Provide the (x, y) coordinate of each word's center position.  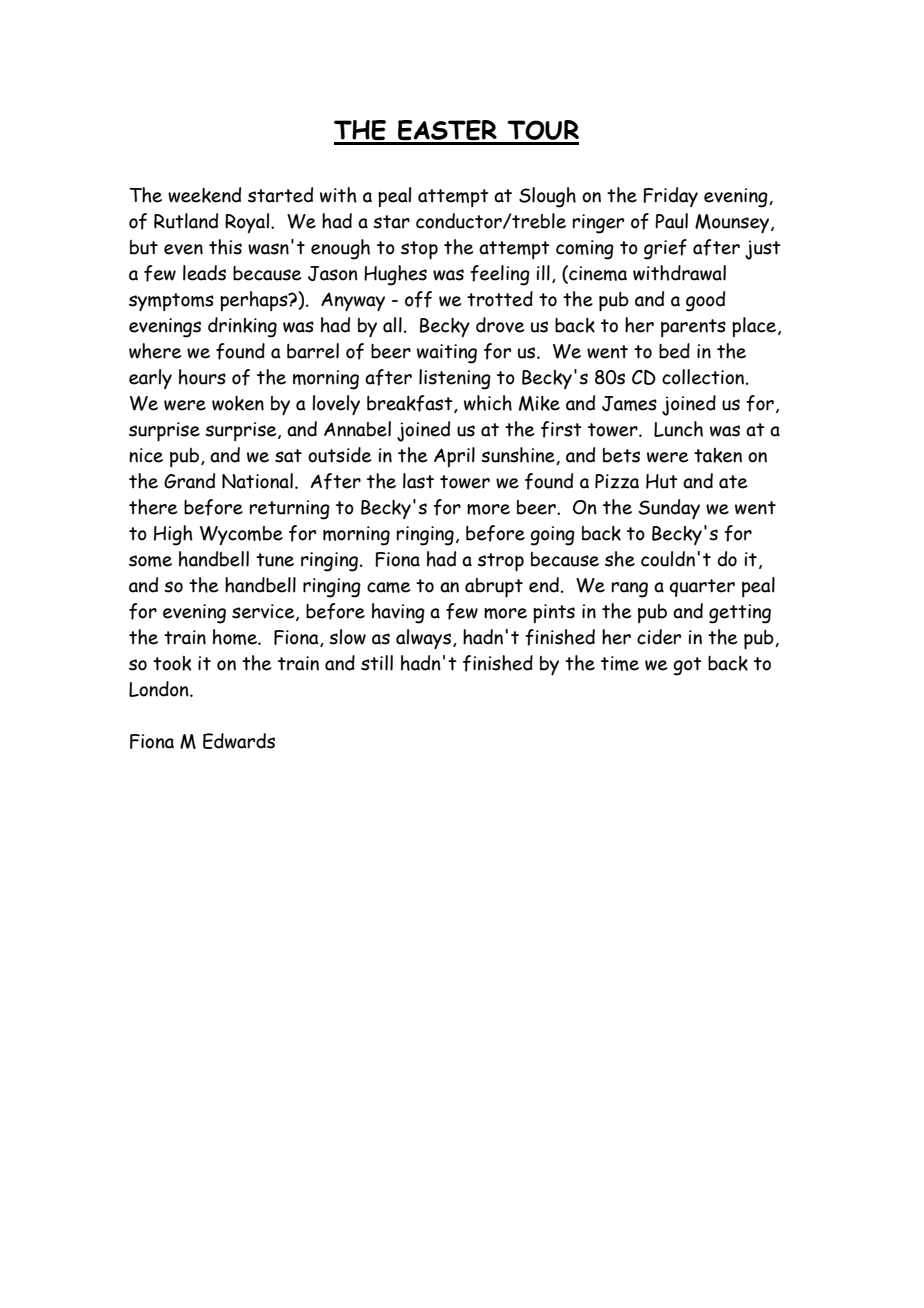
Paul (671, 221)
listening (455, 379)
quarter (702, 588)
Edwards (239, 741)
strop (501, 562)
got (687, 666)
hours (202, 377)
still (377, 663)
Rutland (186, 221)
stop (419, 250)
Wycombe (241, 535)
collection (704, 377)
